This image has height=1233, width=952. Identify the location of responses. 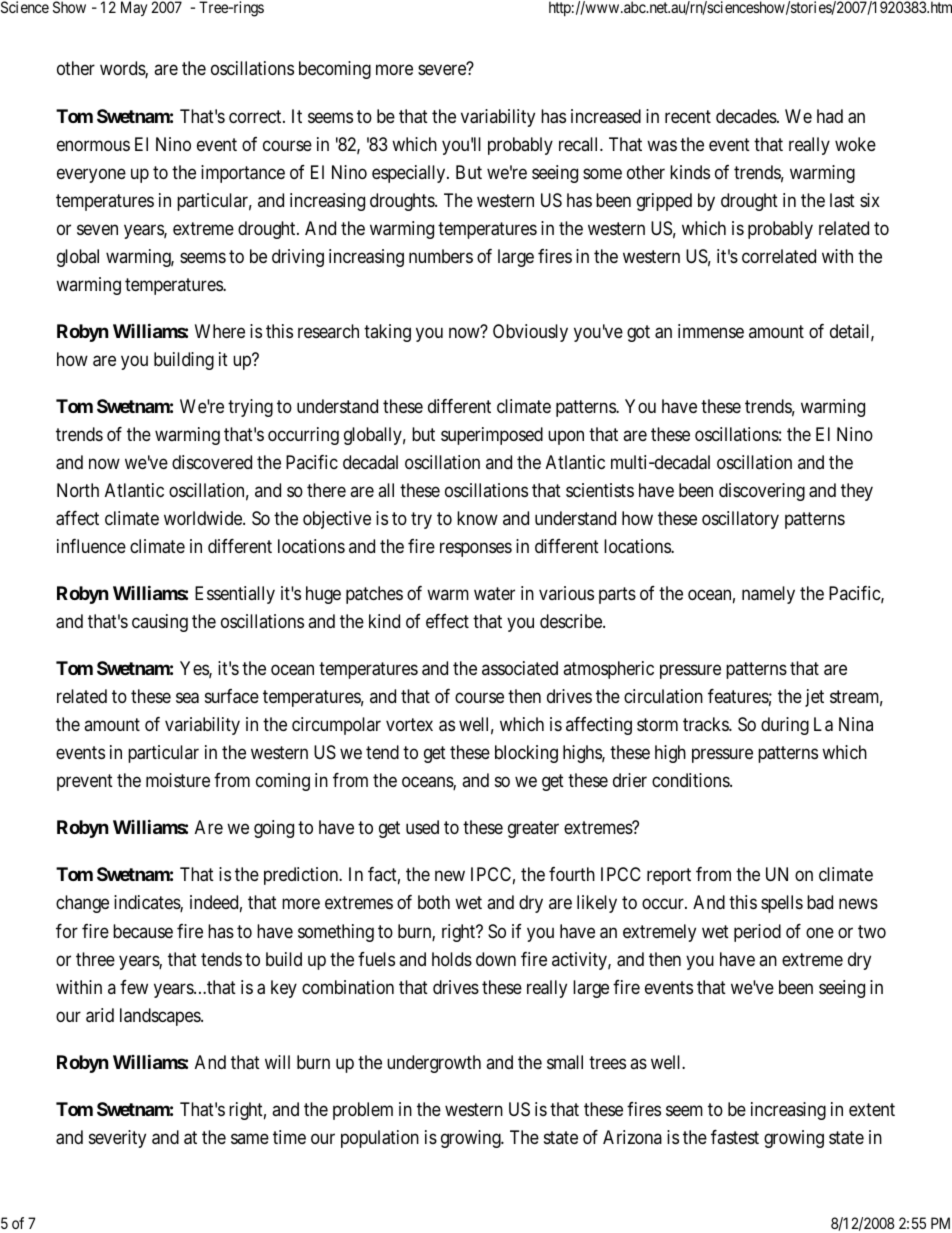
(476, 549).
